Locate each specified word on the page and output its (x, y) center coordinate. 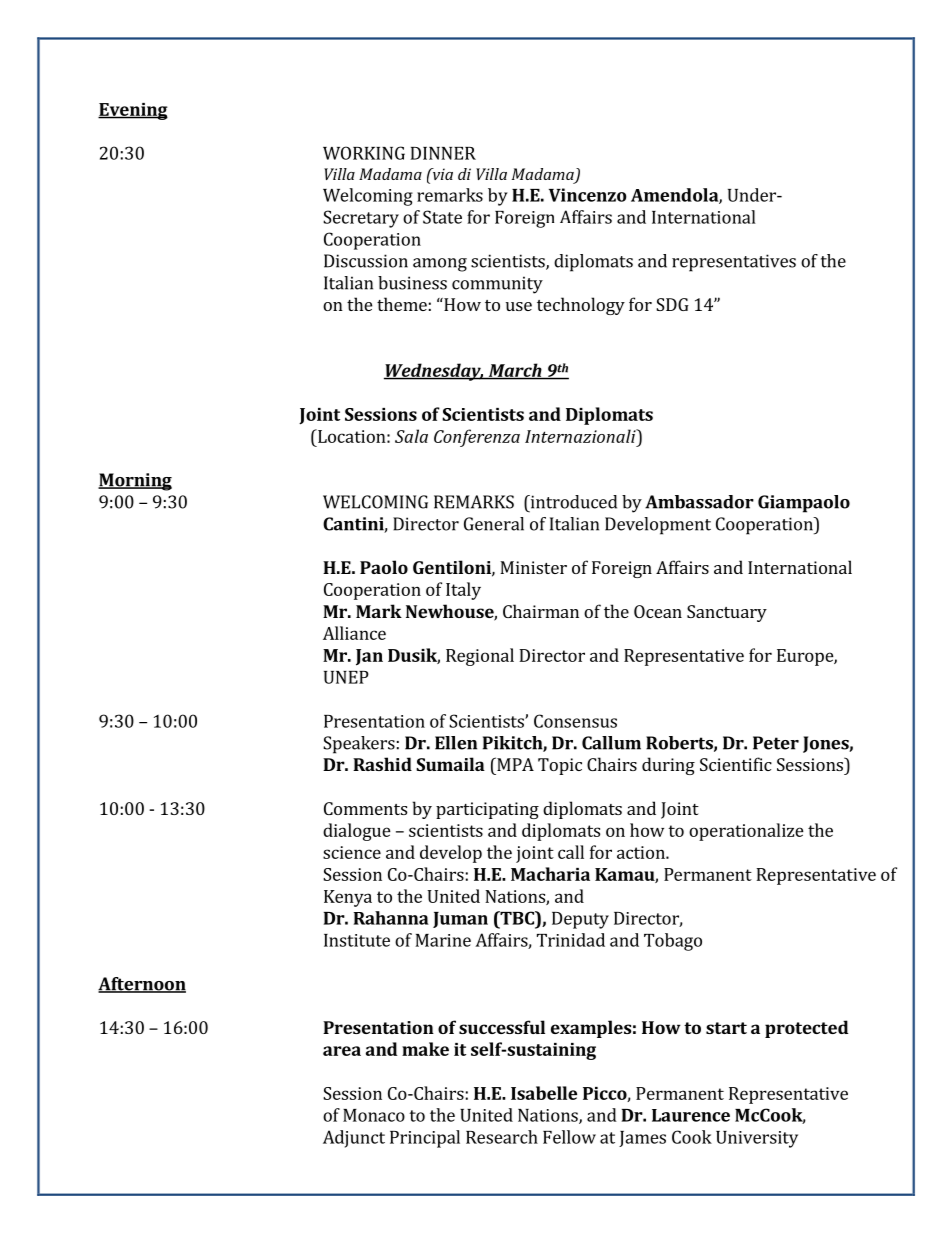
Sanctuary (727, 613)
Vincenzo (588, 195)
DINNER (443, 153)
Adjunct (354, 1139)
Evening (133, 111)
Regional (480, 657)
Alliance (354, 633)
